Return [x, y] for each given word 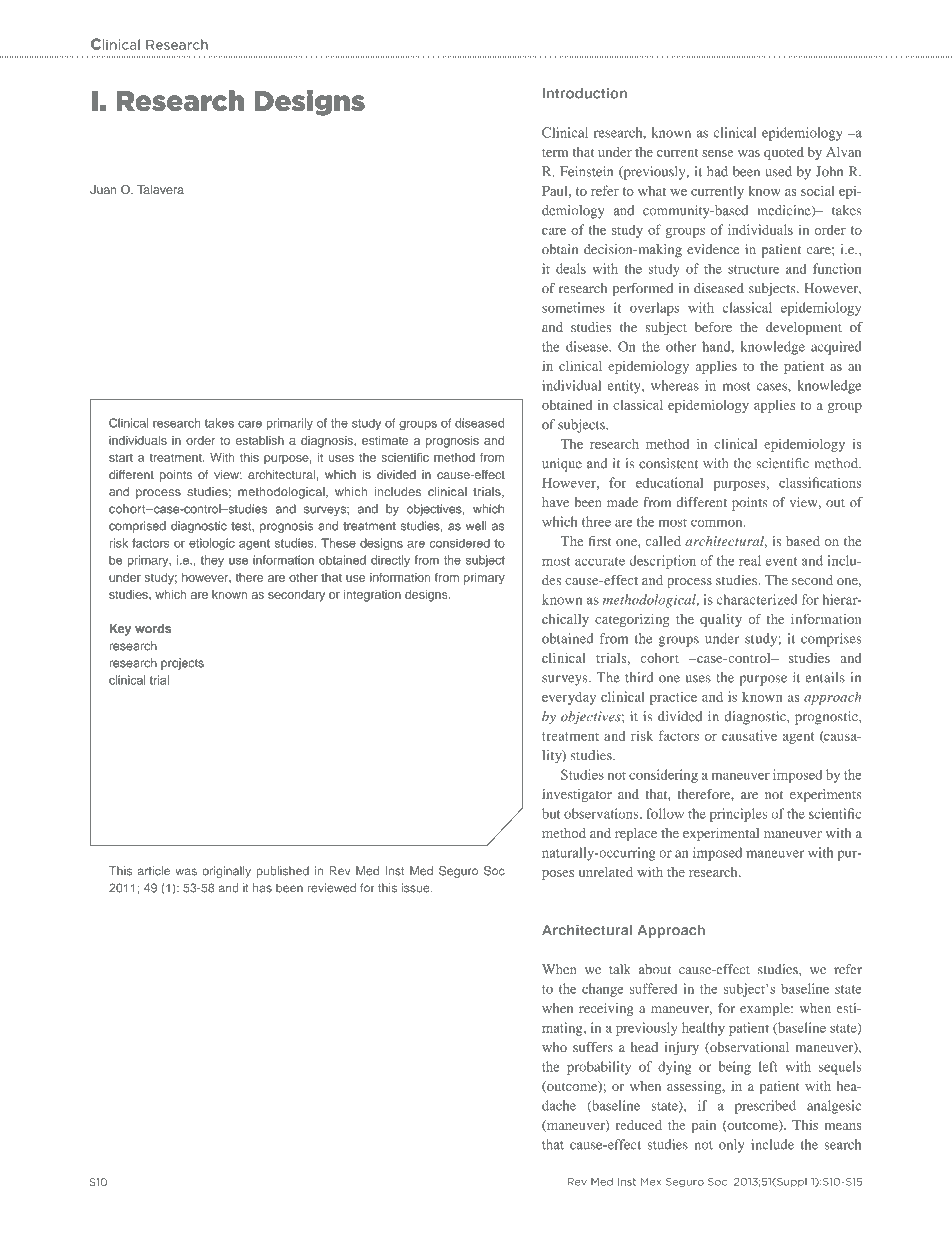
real [750, 560]
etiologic [212, 544]
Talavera [160, 189]
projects [182, 664]
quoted [784, 153]
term [555, 152]
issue [417, 888]
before [713, 327]
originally [226, 872]
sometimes [573, 307]
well [476, 526]
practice [673, 698]
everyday [569, 698]
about [655, 969]
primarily [290, 424]
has [262, 888]
